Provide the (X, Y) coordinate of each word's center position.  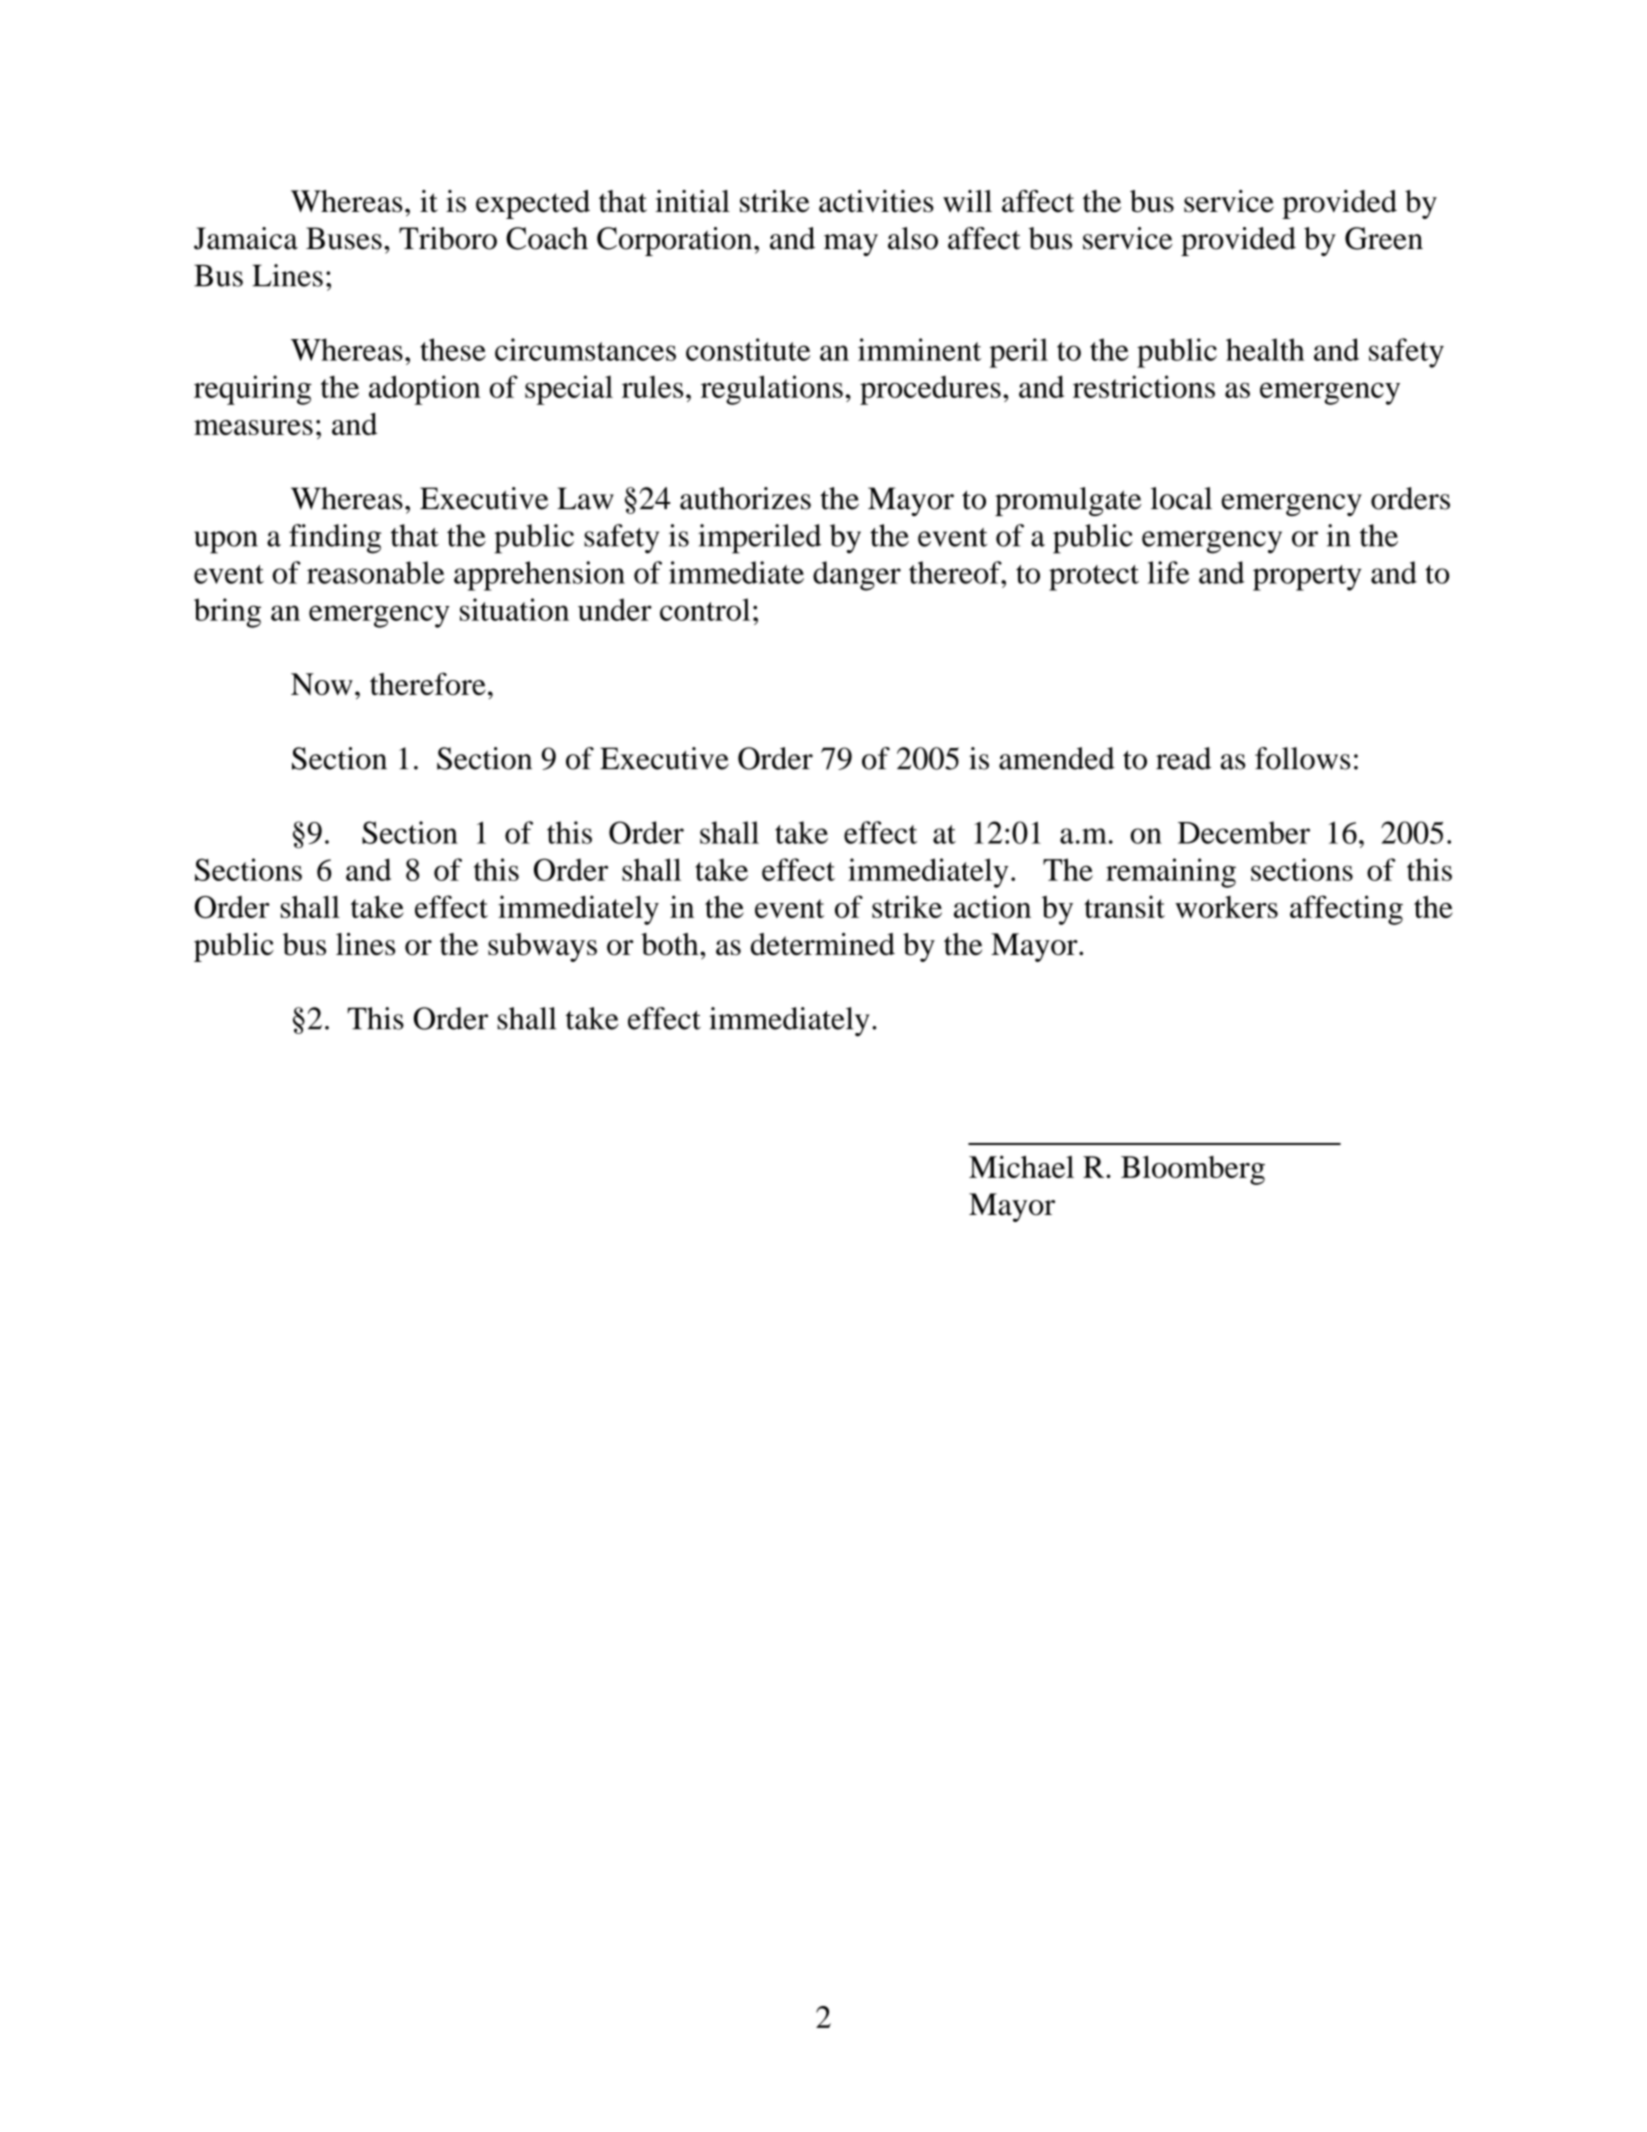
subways (542, 947)
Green (1384, 238)
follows (1302, 758)
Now (322, 684)
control (705, 609)
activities (876, 201)
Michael (1021, 1166)
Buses (344, 238)
